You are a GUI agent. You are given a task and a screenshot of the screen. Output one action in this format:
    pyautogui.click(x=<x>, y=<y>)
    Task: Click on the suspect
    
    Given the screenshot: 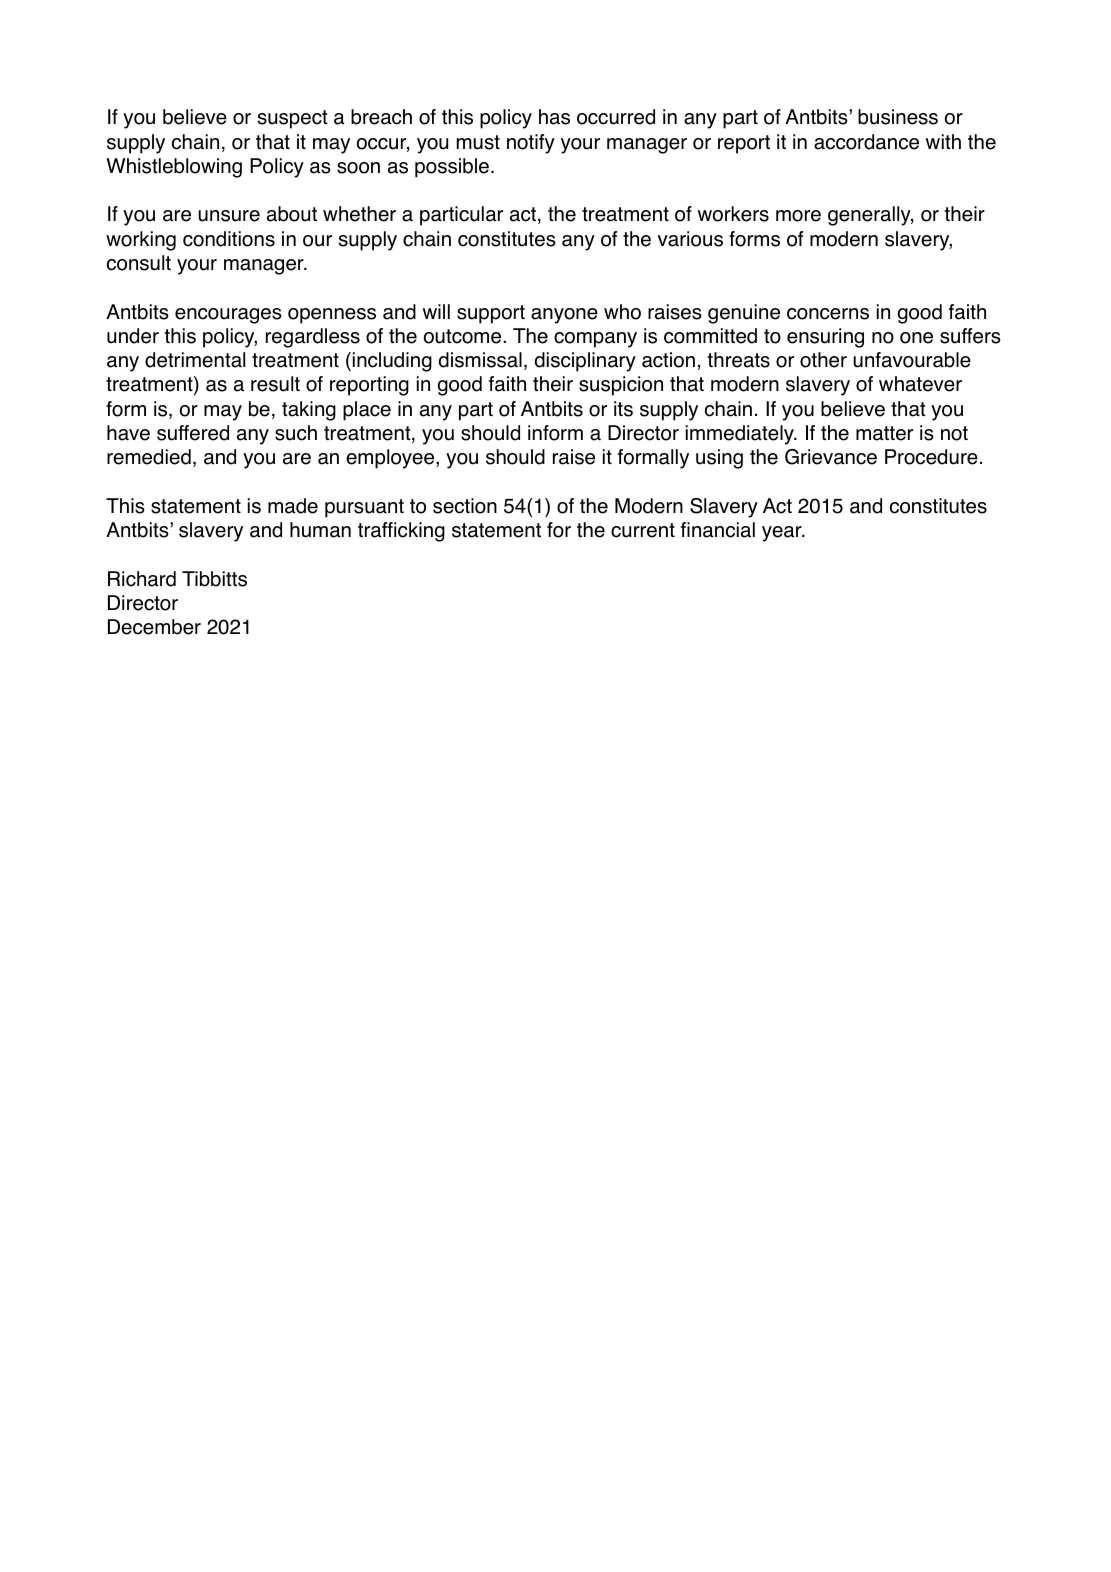 What is the action you would take?
    pyautogui.click(x=293, y=119)
